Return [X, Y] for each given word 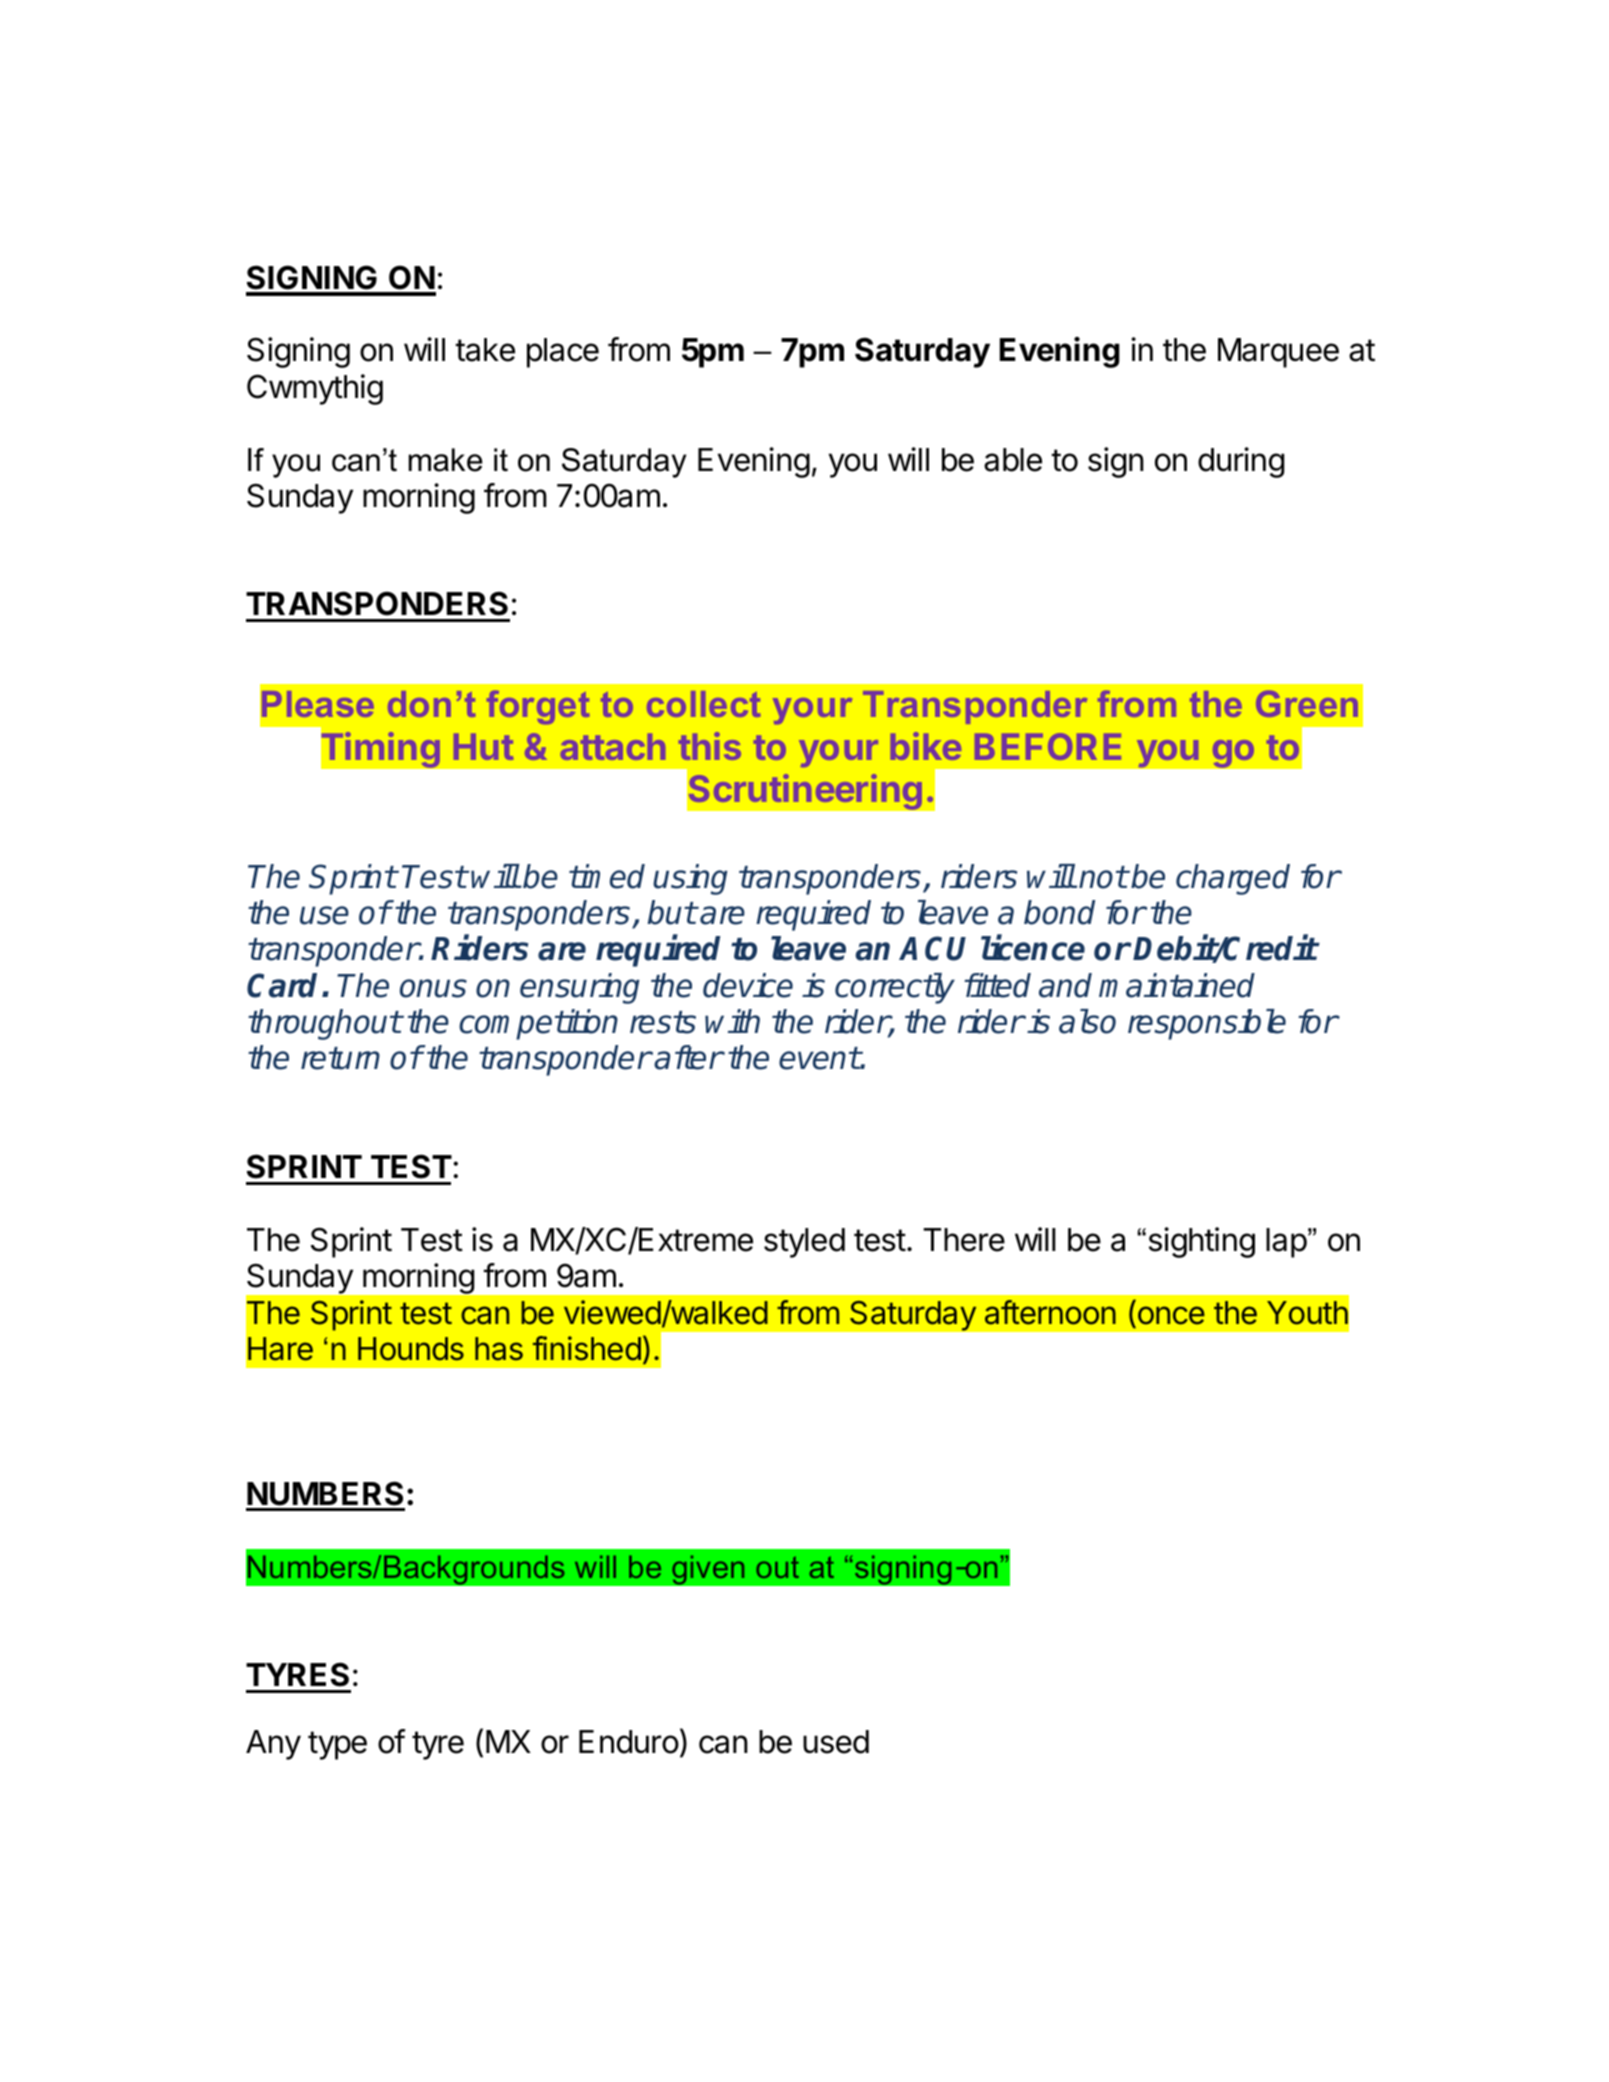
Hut [483, 746]
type [337, 1745]
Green [1307, 703]
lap [1286, 1243]
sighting [1202, 1242]
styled [804, 1243]
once [1171, 1315]
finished [587, 1348]
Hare [280, 1349]
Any [273, 1745]
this [710, 746]
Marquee [1278, 353]
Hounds [411, 1349]
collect [703, 704]
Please [318, 704]
